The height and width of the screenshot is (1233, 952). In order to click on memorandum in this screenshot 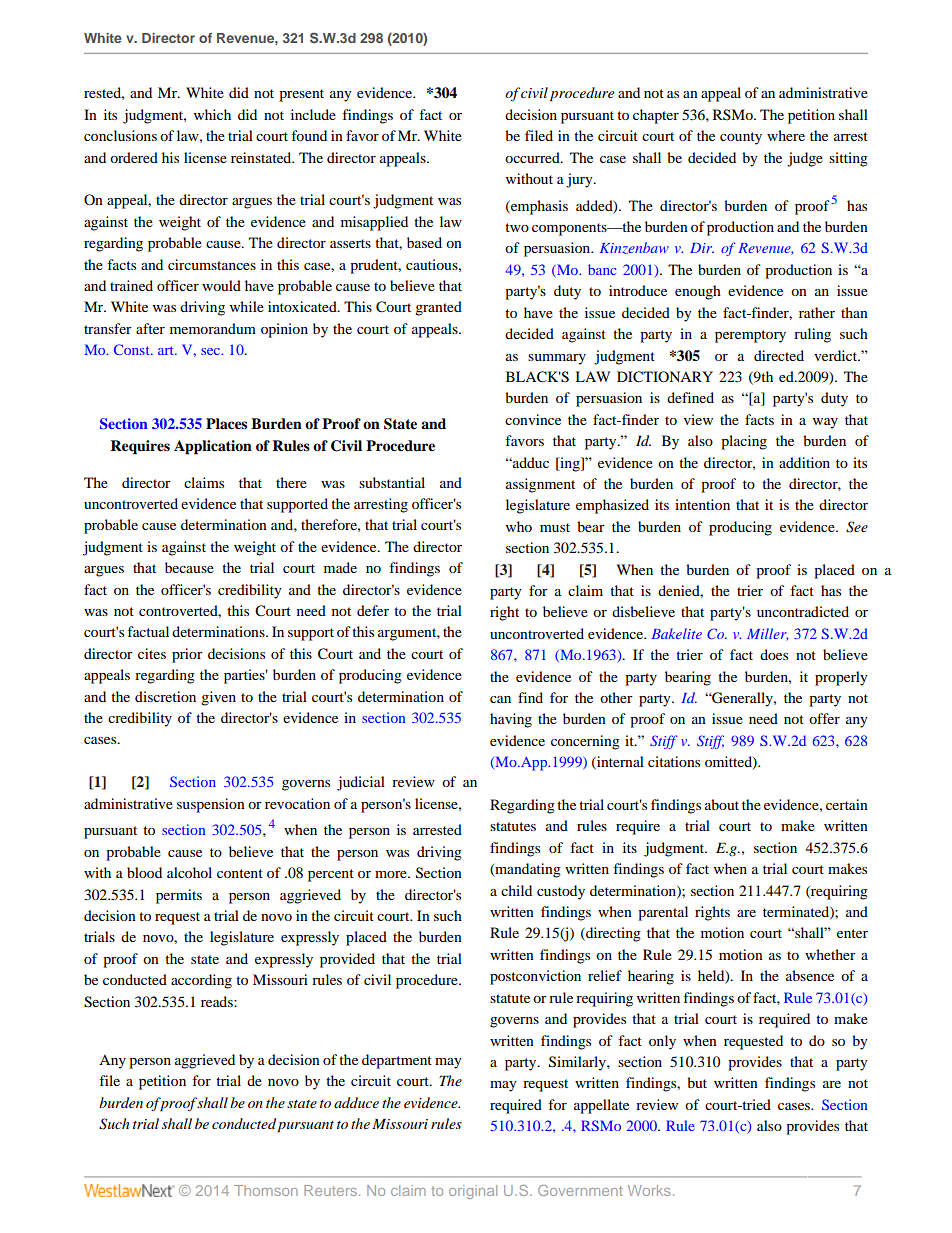, I will do `click(213, 328)`.
